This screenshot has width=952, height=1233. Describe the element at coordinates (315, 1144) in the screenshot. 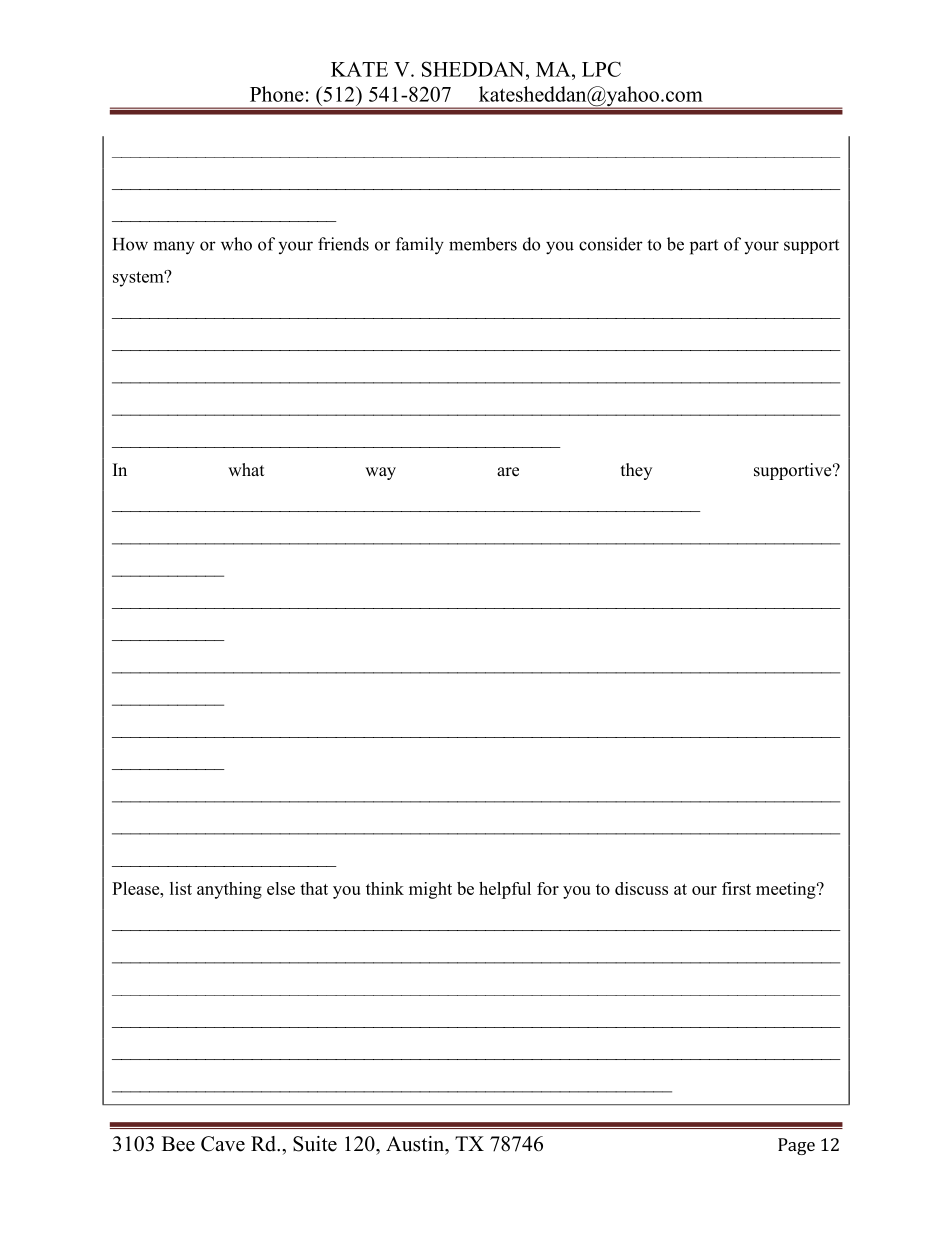

I see `Suite` at that location.
